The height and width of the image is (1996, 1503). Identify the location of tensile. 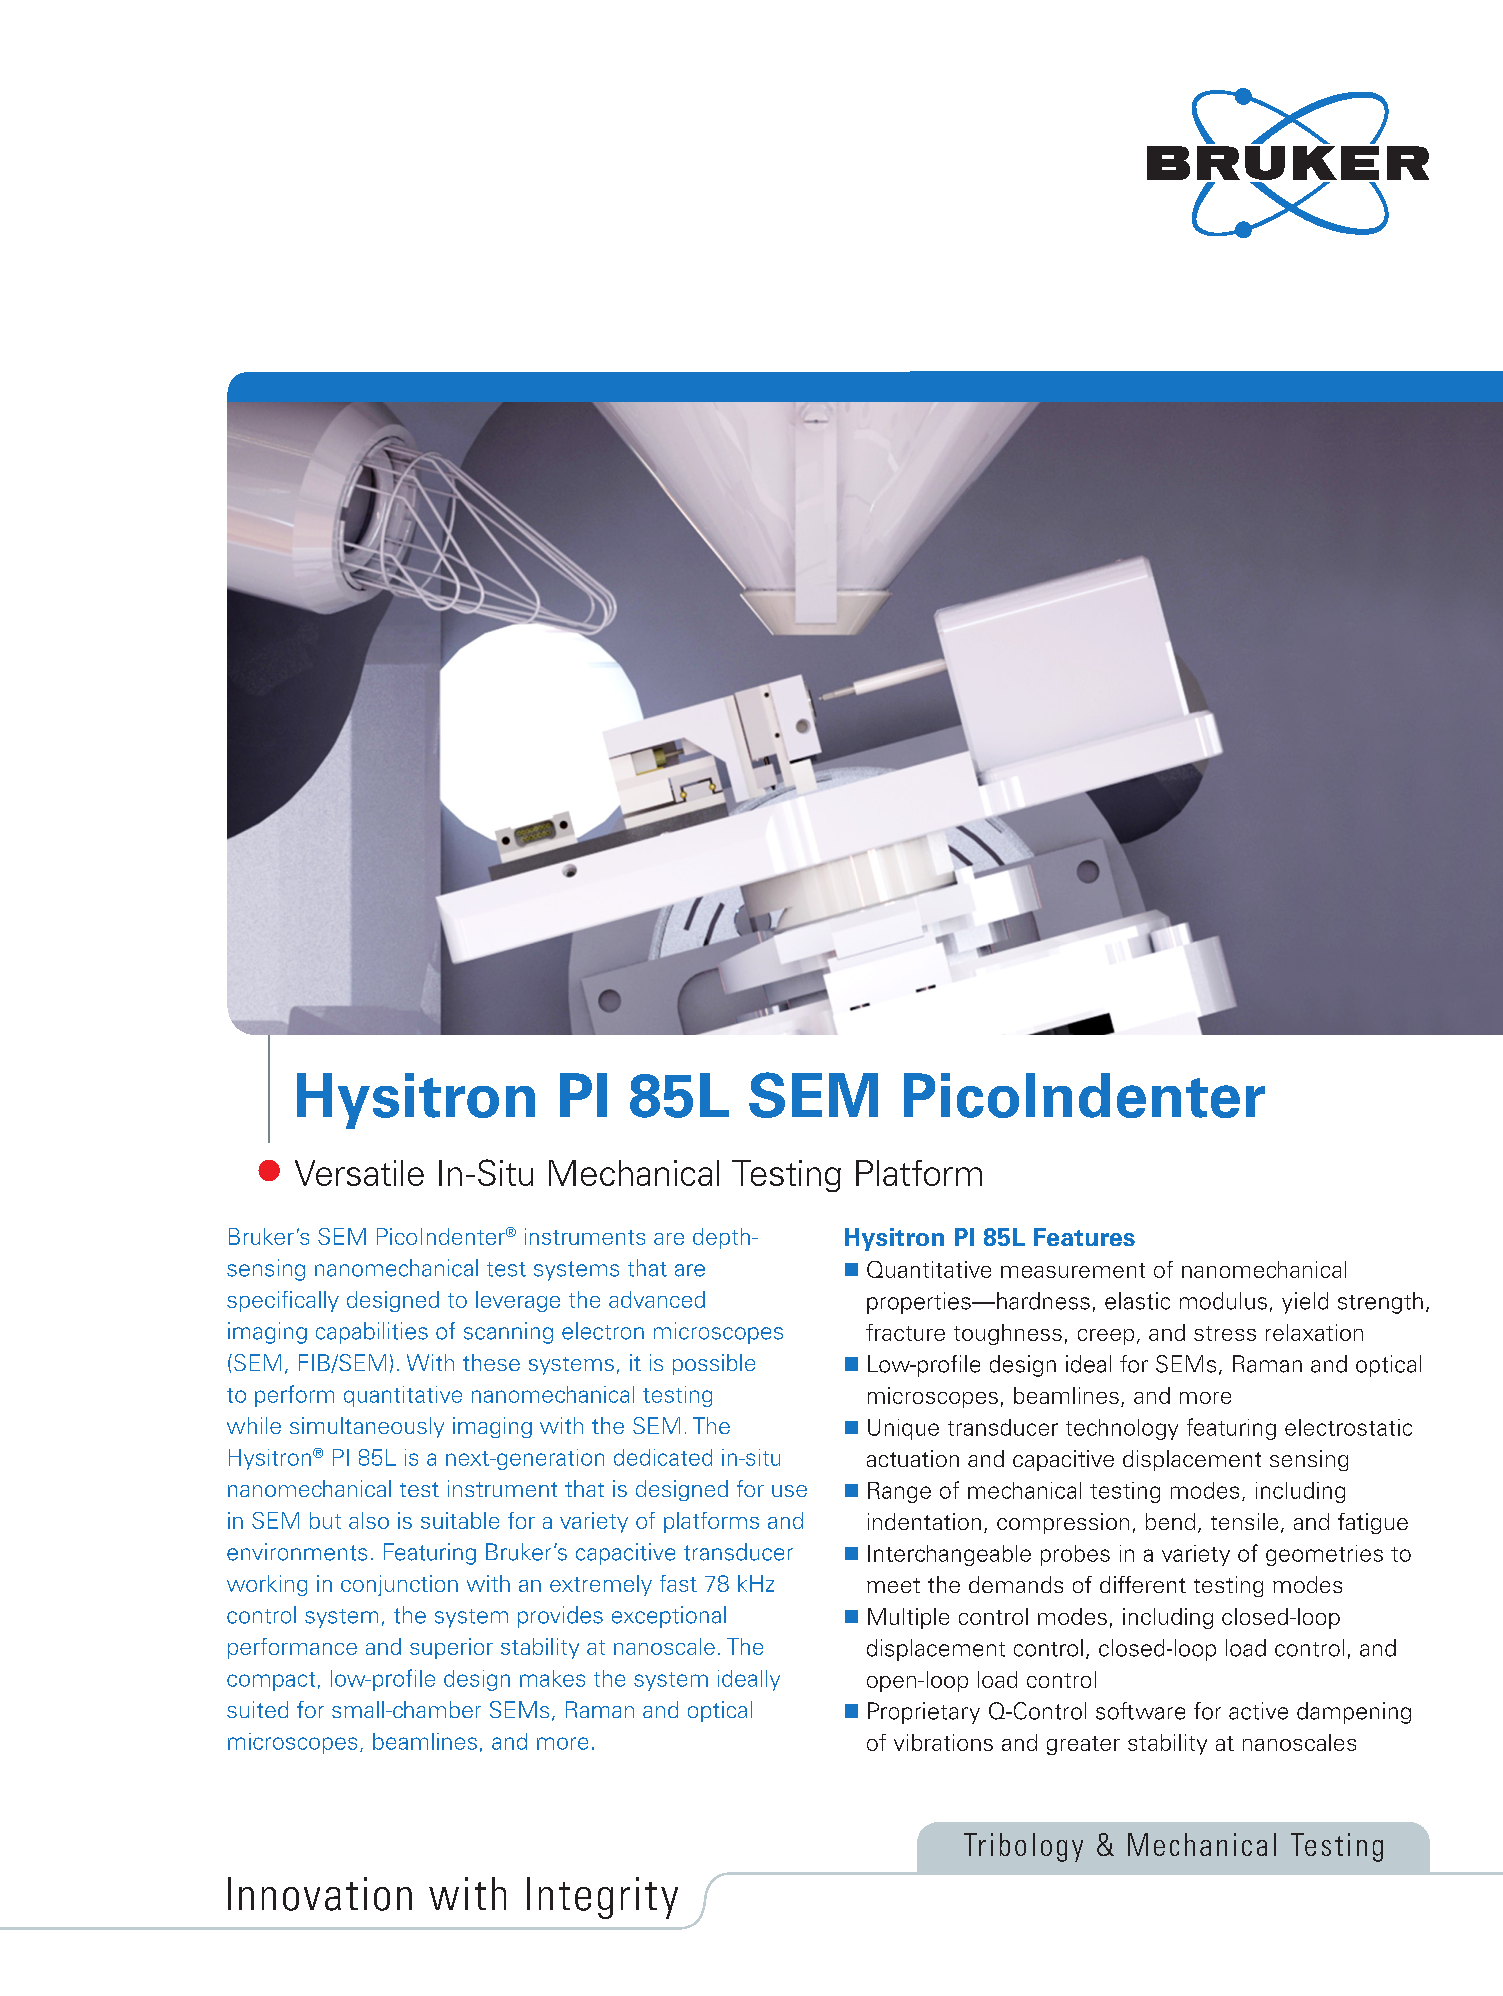
(1244, 1521).
